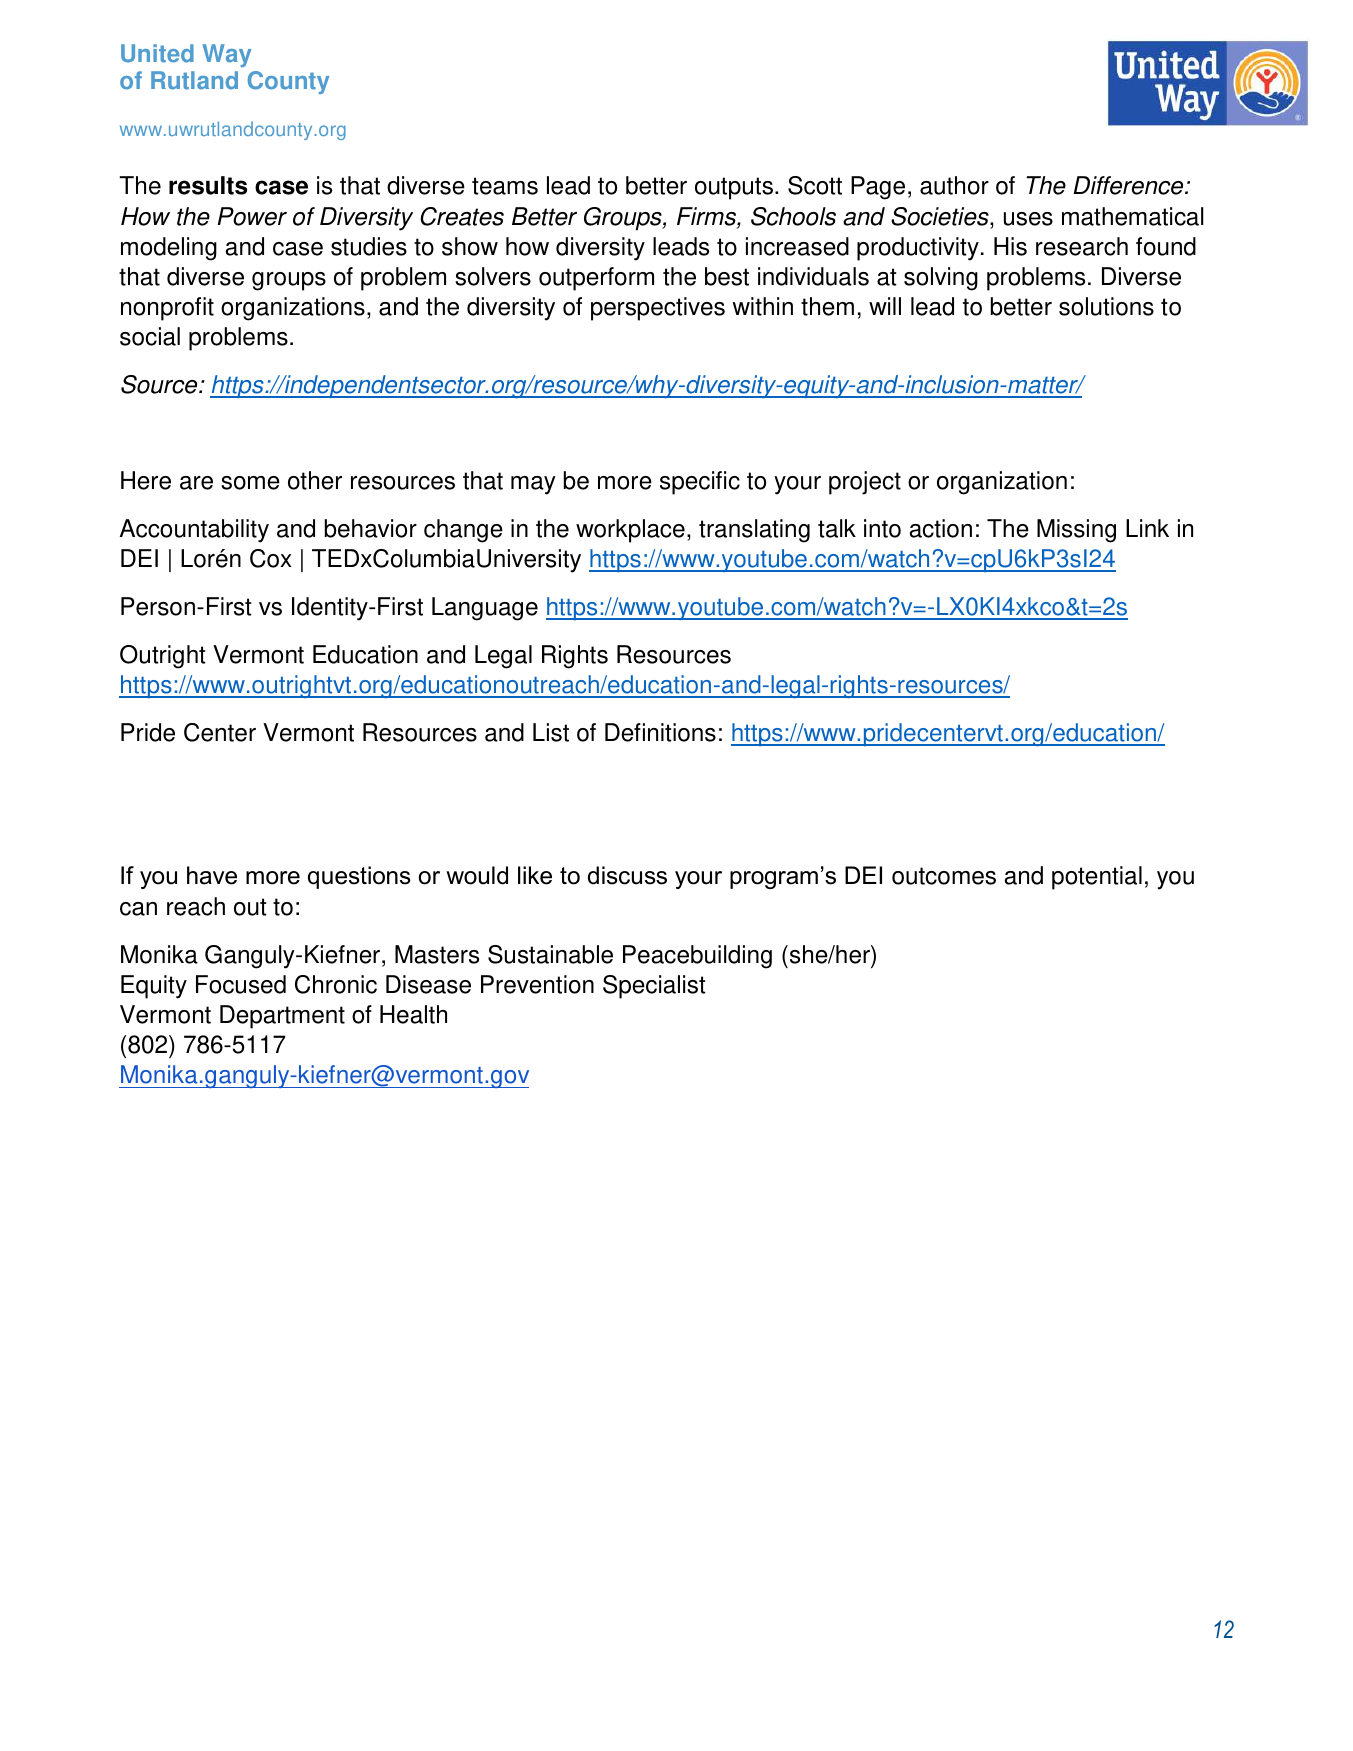 Image resolution: width=1353 pixels, height=1751 pixels. What do you see at coordinates (537, 984) in the document?
I see `Prevention` at bounding box center [537, 984].
